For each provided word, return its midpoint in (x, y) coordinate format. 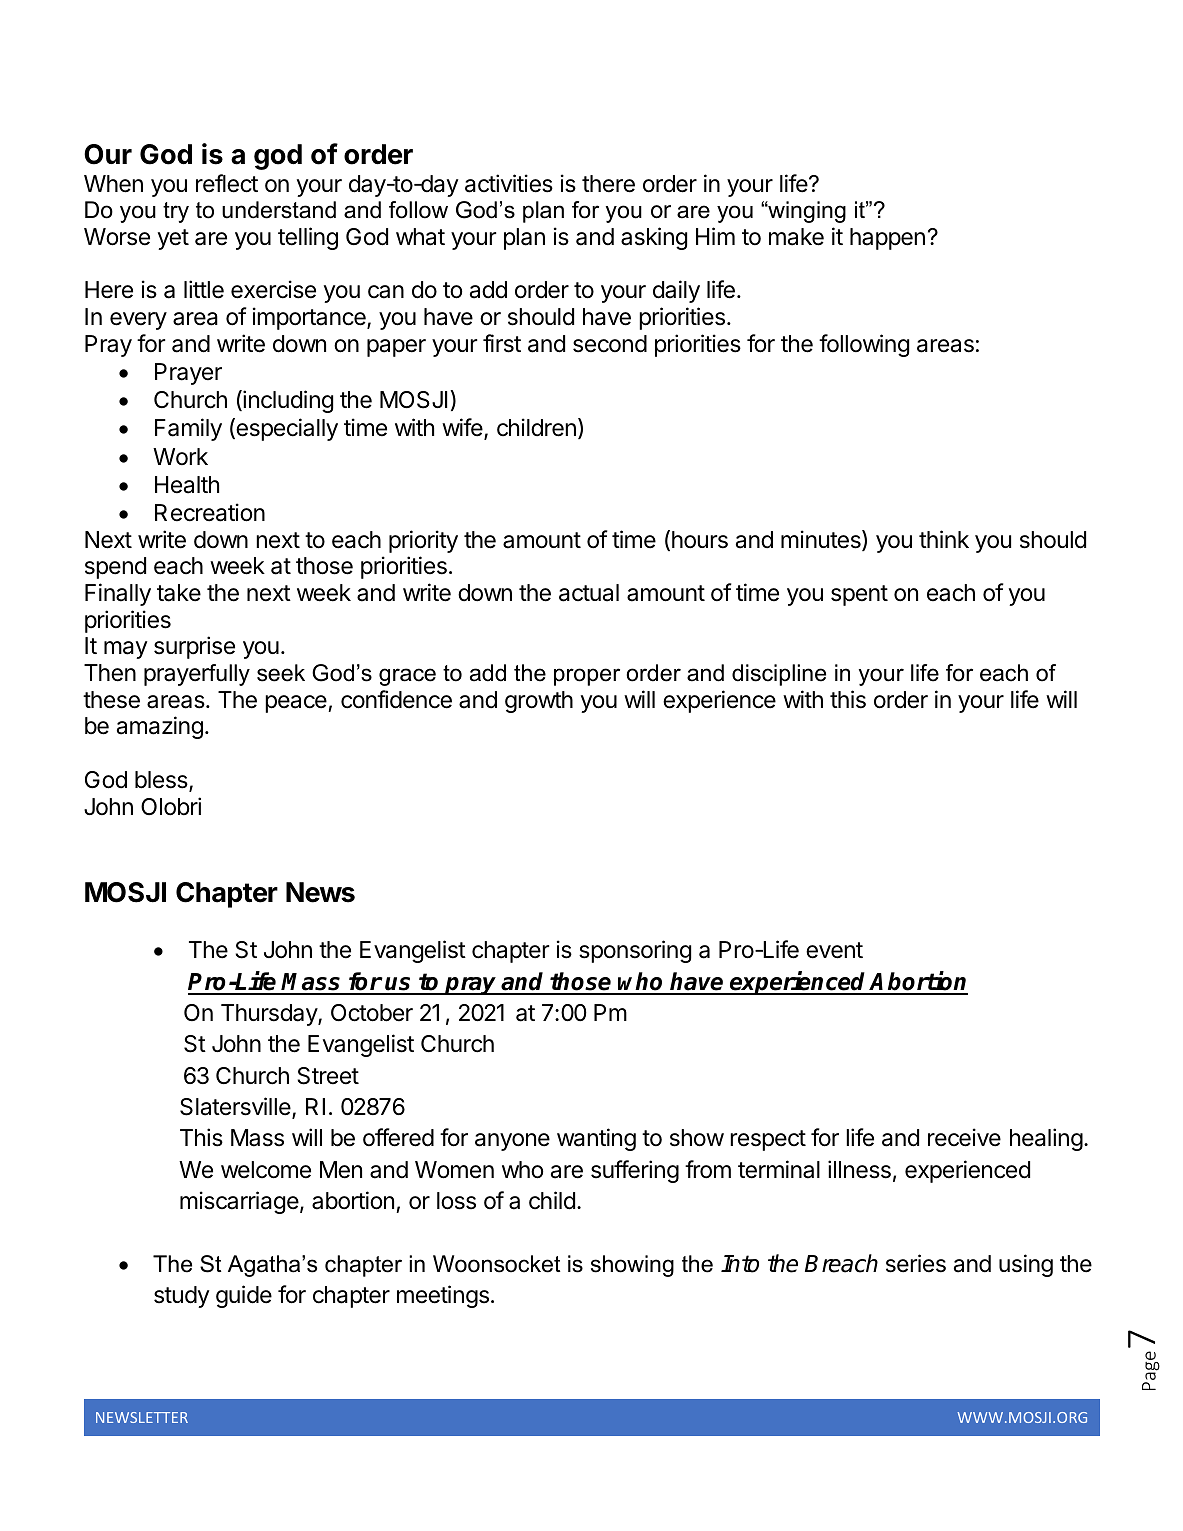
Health (187, 485)
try (176, 212)
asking (654, 238)
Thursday (270, 1015)
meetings (443, 1296)
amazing (160, 727)
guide (244, 1296)
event (834, 950)
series (916, 1263)
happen (887, 239)
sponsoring (635, 951)
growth (539, 702)
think (944, 539)
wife (463, 429)
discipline (779, 675)
